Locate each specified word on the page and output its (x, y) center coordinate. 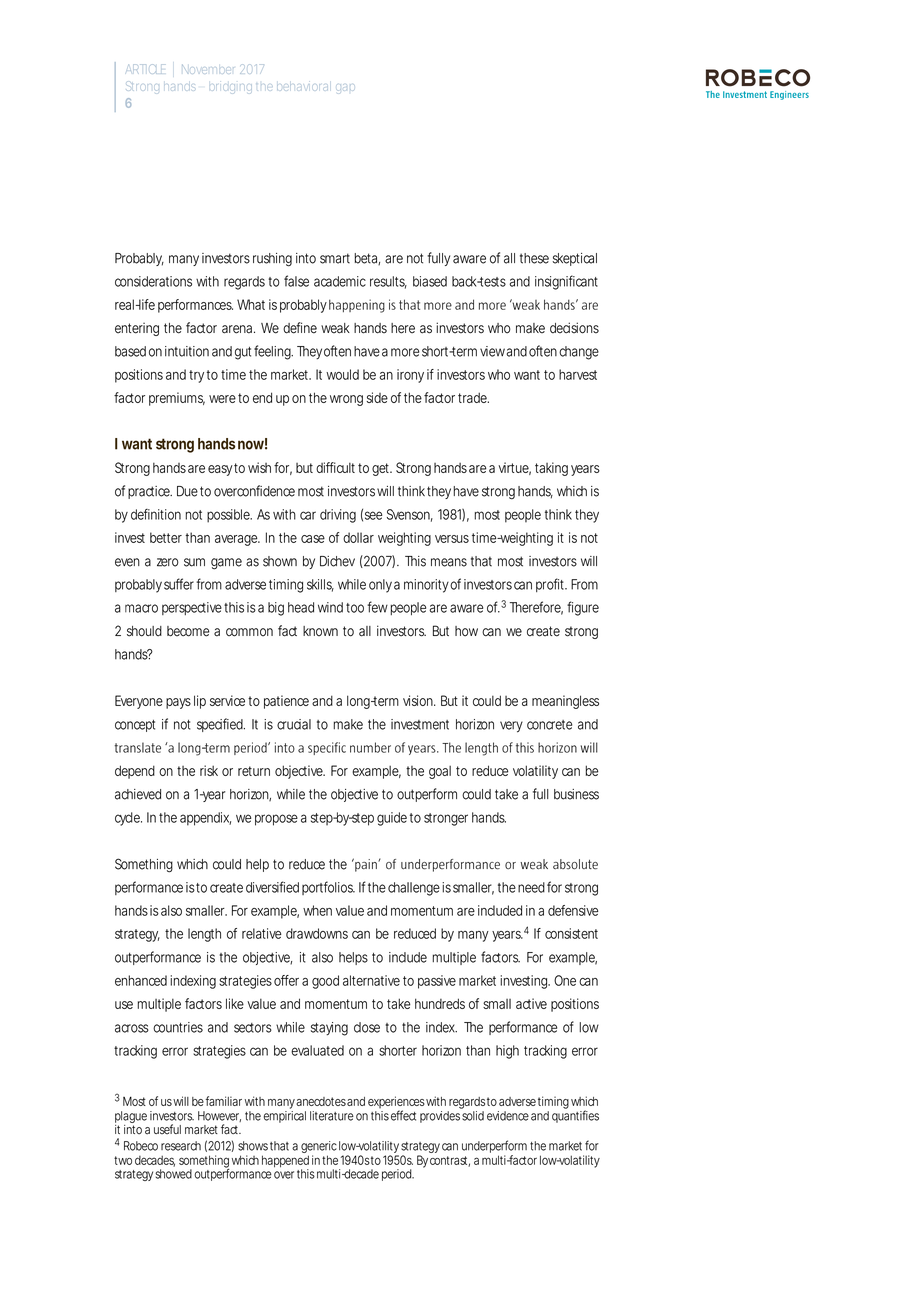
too (355, 608)
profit (551, 585)
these (534, 258)
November (208, 69)
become (188, 631)
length (204, 935)
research (181, 1146)
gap (345, 89)
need (531, 887)
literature (332, 1116)
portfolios (328, 888)
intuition (187, 351)
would (342, 374)
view (493, 351)
